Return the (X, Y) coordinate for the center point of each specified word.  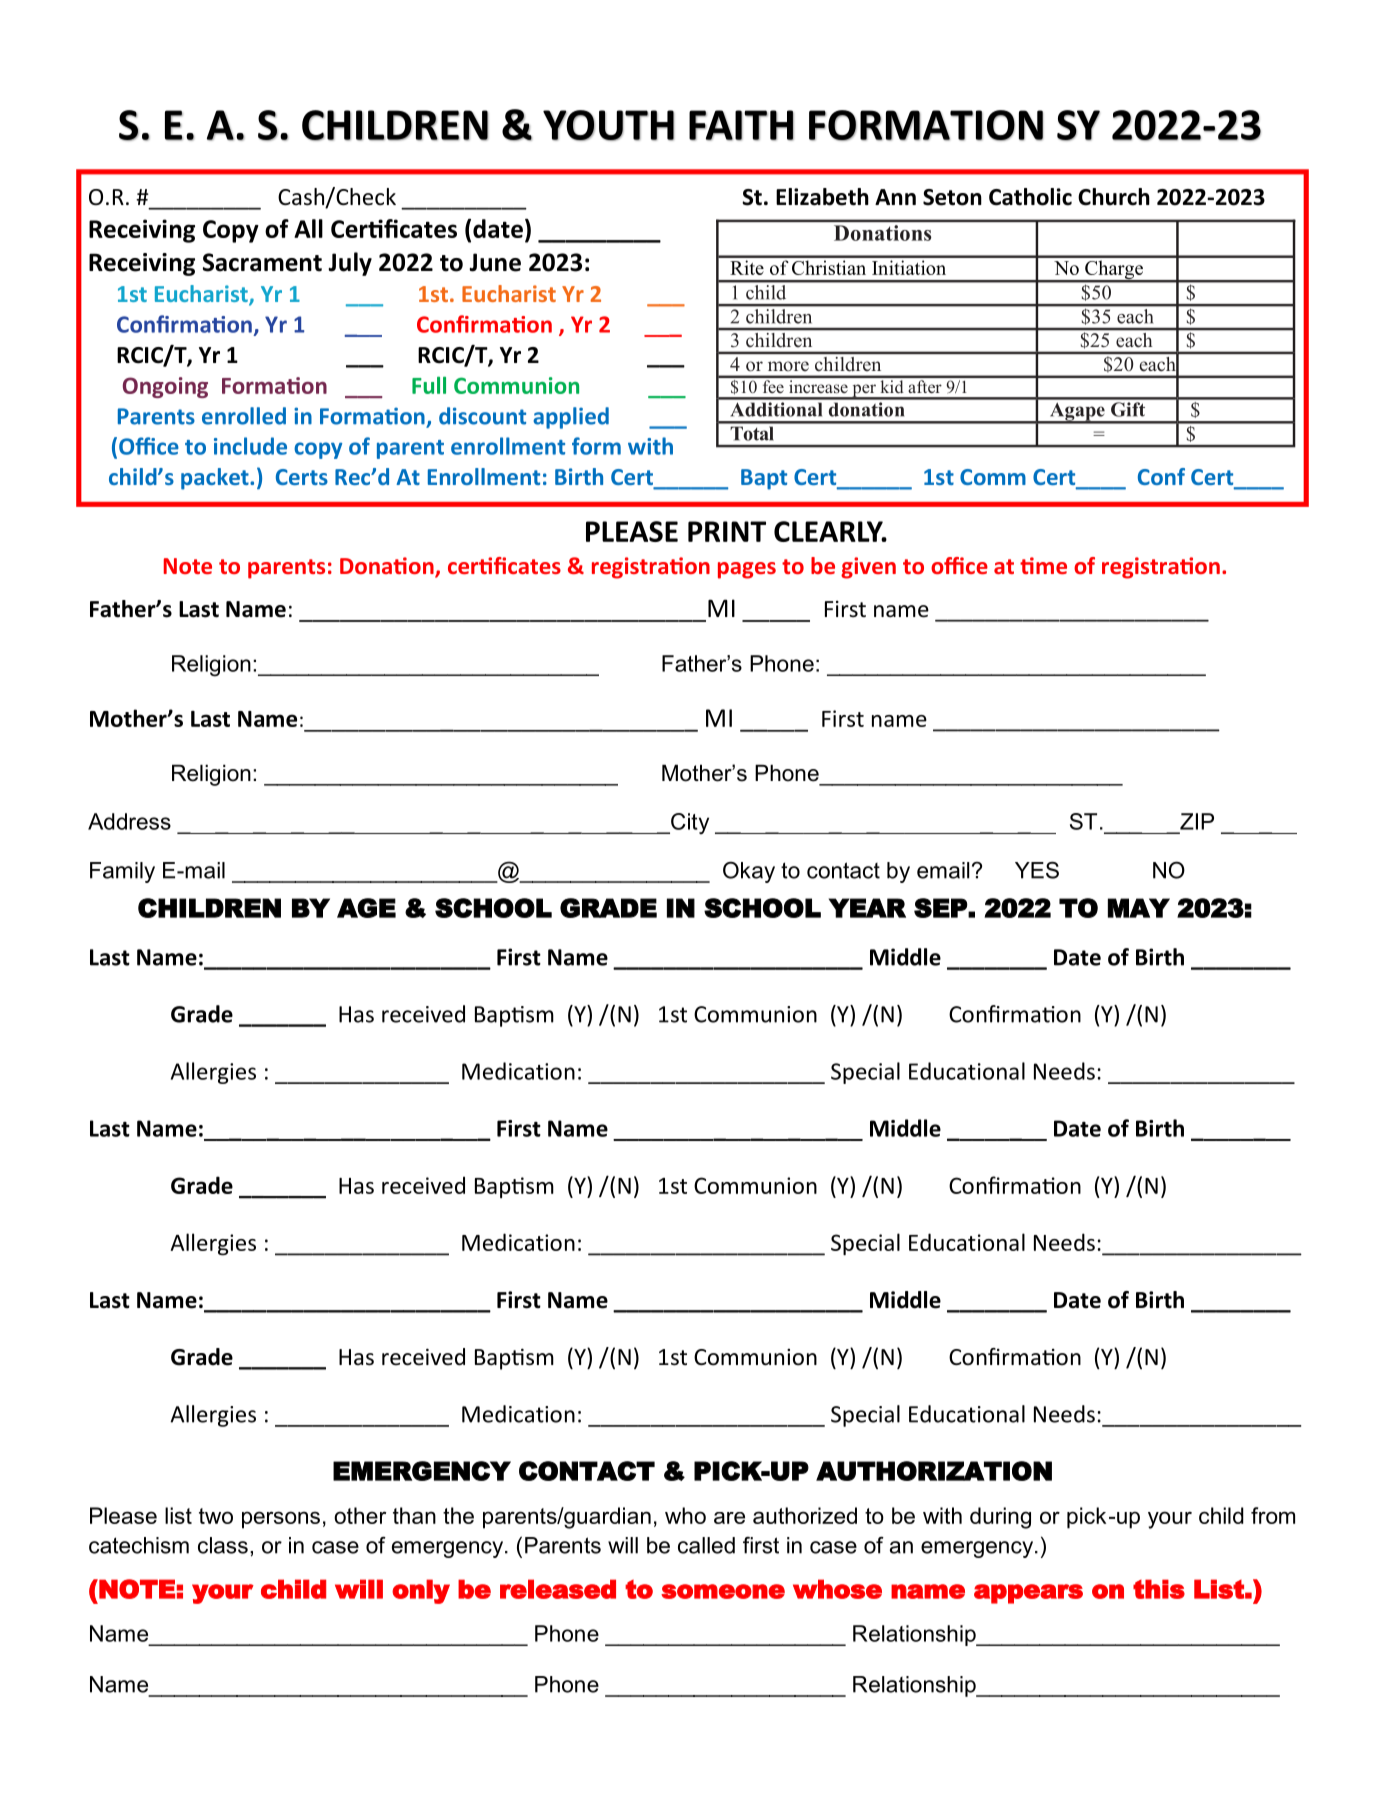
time (1043, 565)
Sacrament (262, 262)
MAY (1139, 908)
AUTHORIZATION (934, 1471)
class (223, 1545)
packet (216, 479)
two (216, 1516)
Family (122, 872)
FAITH (741, 125)
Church (1114, 197)
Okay (749, 872)
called (706, 1545)
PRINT (727, 531)
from (1273, 1515)
